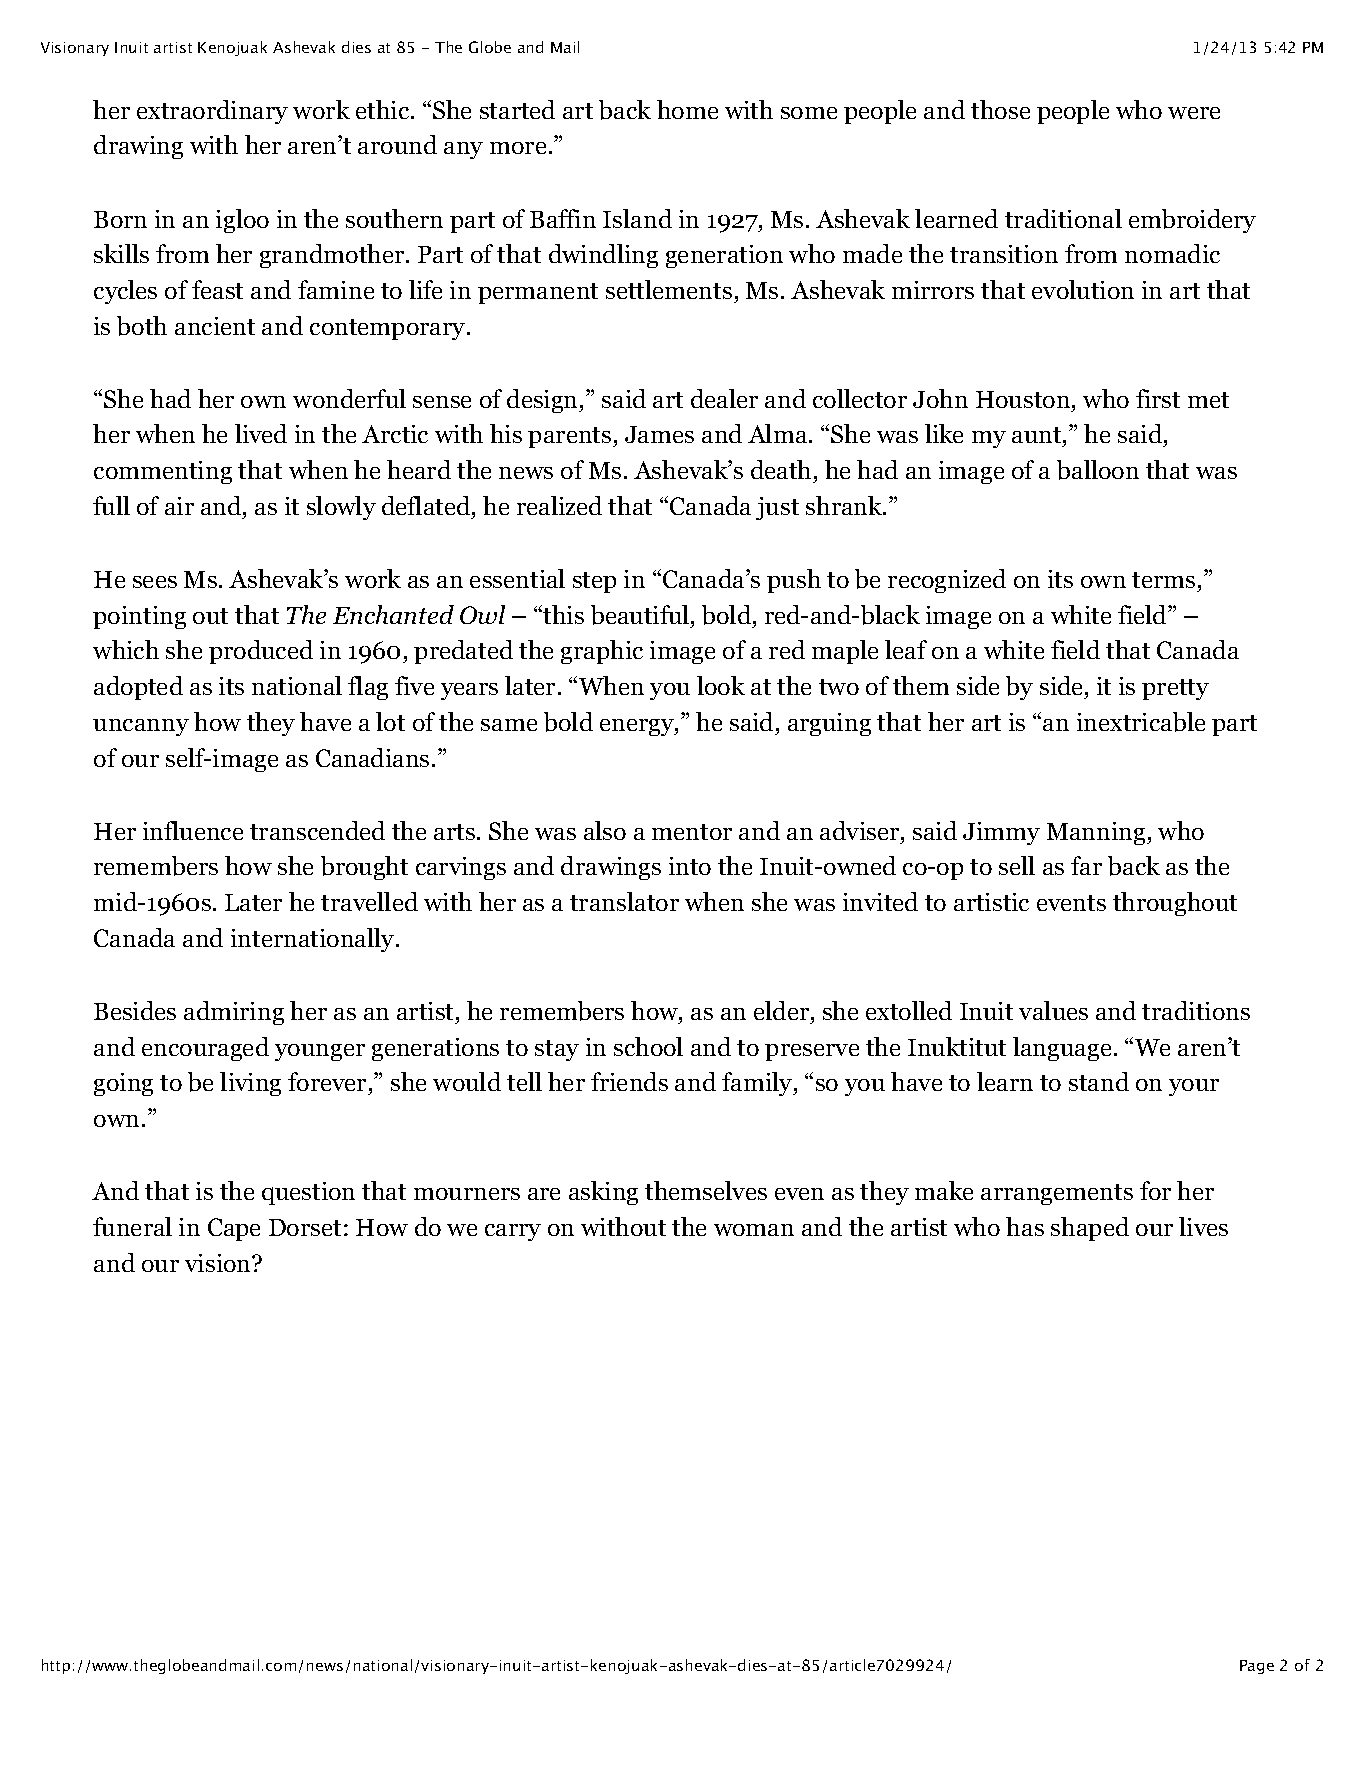  What do you see at coordinates (1194, 113) in the image?
I see `were` at bounding box center [1194, 113].
